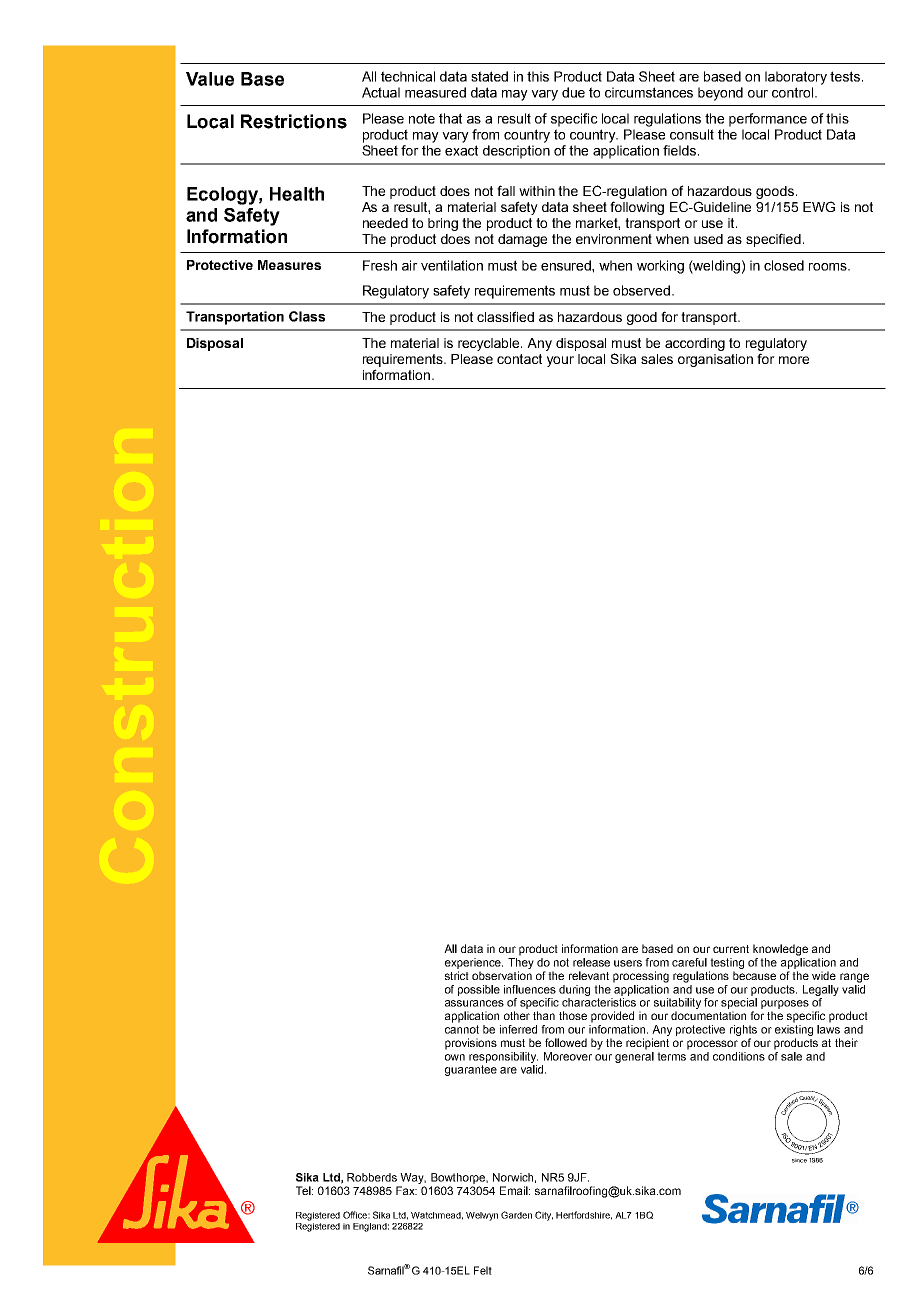 Image resolution: width=924 pixels, height=1308 pixels. I want to click on your, so click(560, 361).
